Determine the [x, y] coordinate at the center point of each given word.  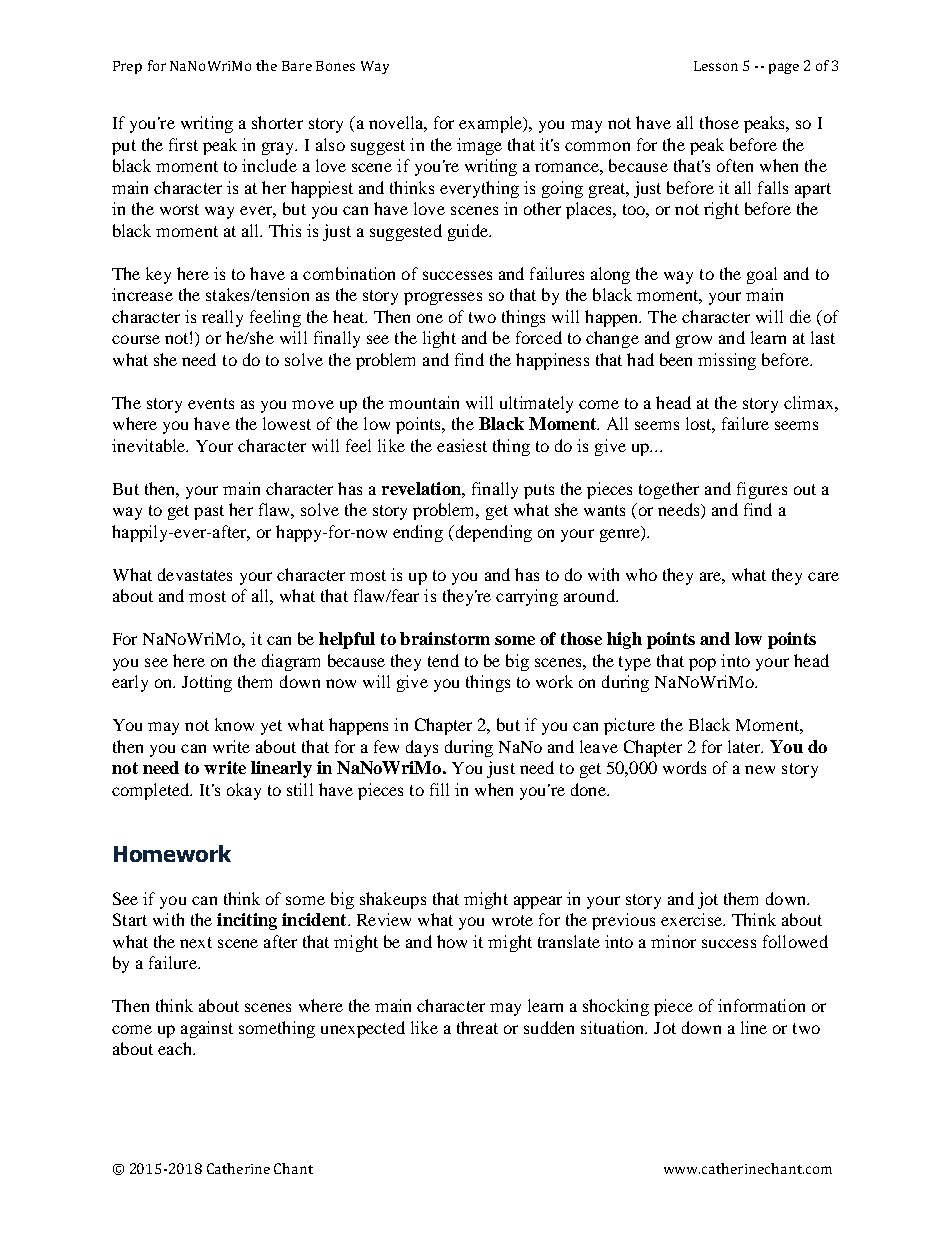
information [761, 1005]
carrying [527, 597]
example [492, 124]
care [823, 576]
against [207, 1029]
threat [477, 1027]
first [183, 144]
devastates [195, 574]
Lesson [716, 66]
